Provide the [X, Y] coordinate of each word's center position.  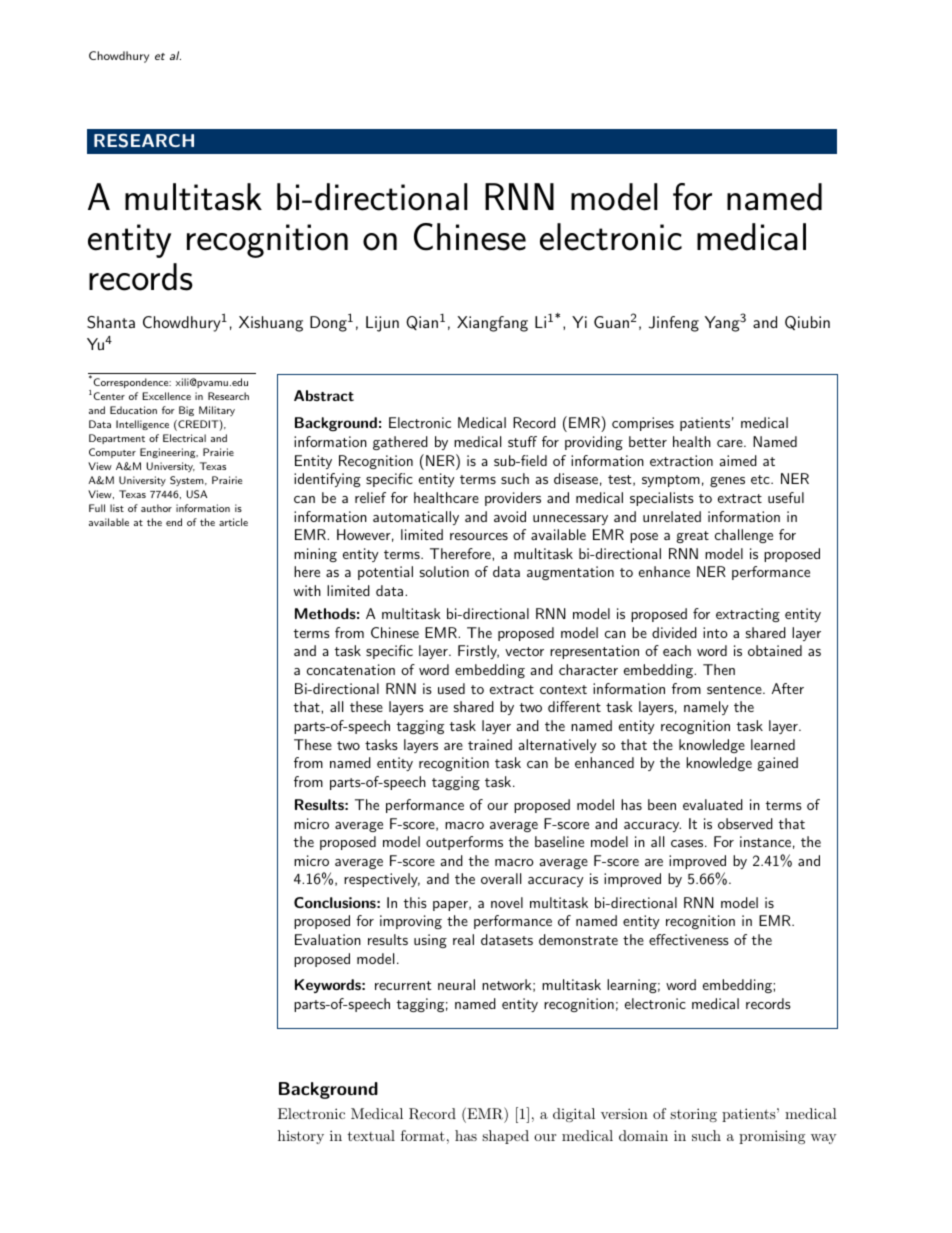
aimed [738, 460]
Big [186, 411]
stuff [522, 441]
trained [490, 744]
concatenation [351, 669]
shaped [505, 1137]
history [301, 1137]
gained [778, 764]
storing [693, 1115]
